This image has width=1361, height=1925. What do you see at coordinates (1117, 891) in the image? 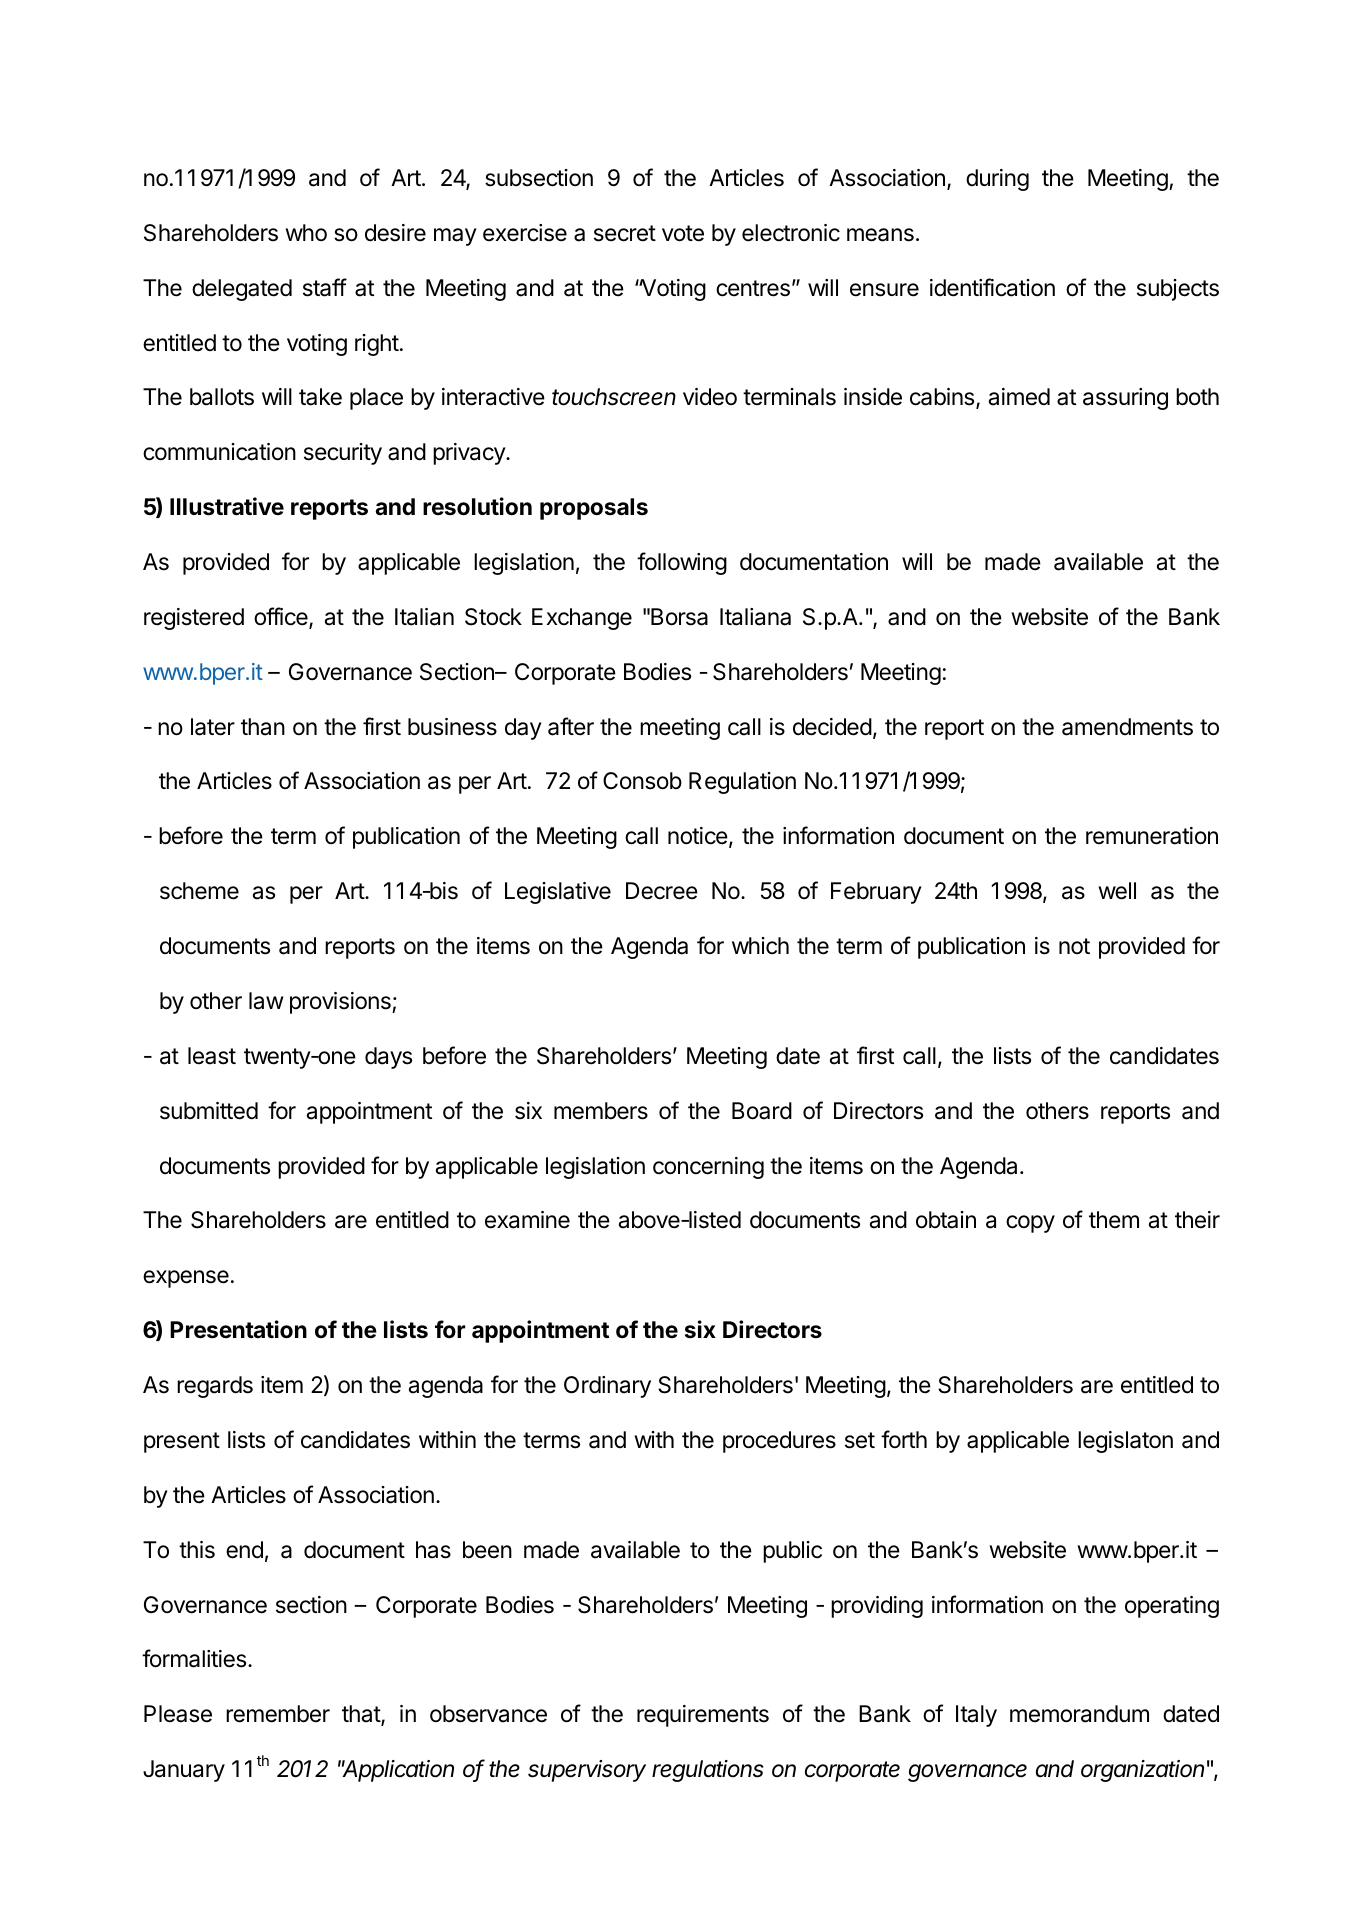
I see `well` at bounding box center [1117, 891].
